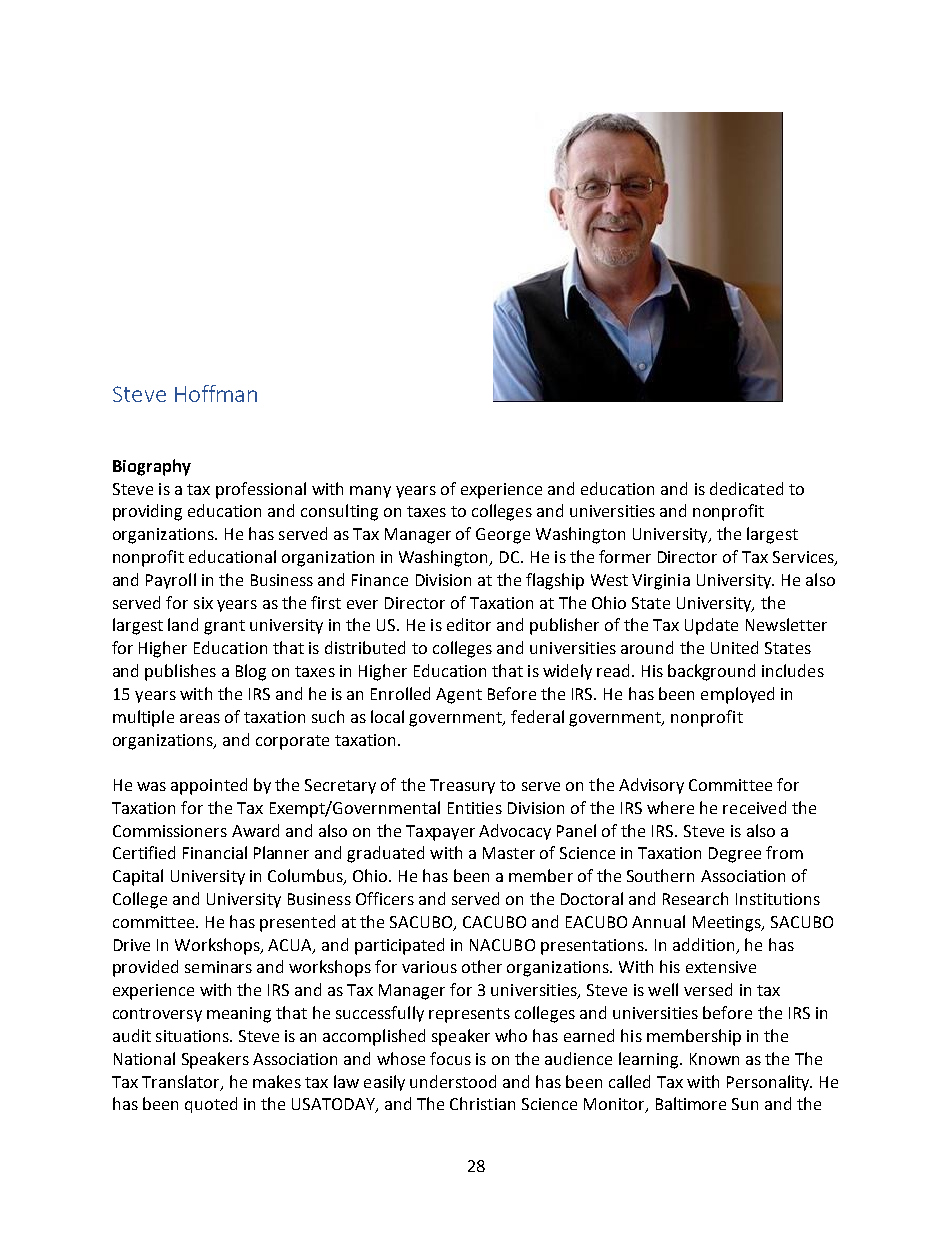  What do you see at coordinates (661, 582) in the screenshot?
I see `Virginia` at bounding box center [661, 582].
